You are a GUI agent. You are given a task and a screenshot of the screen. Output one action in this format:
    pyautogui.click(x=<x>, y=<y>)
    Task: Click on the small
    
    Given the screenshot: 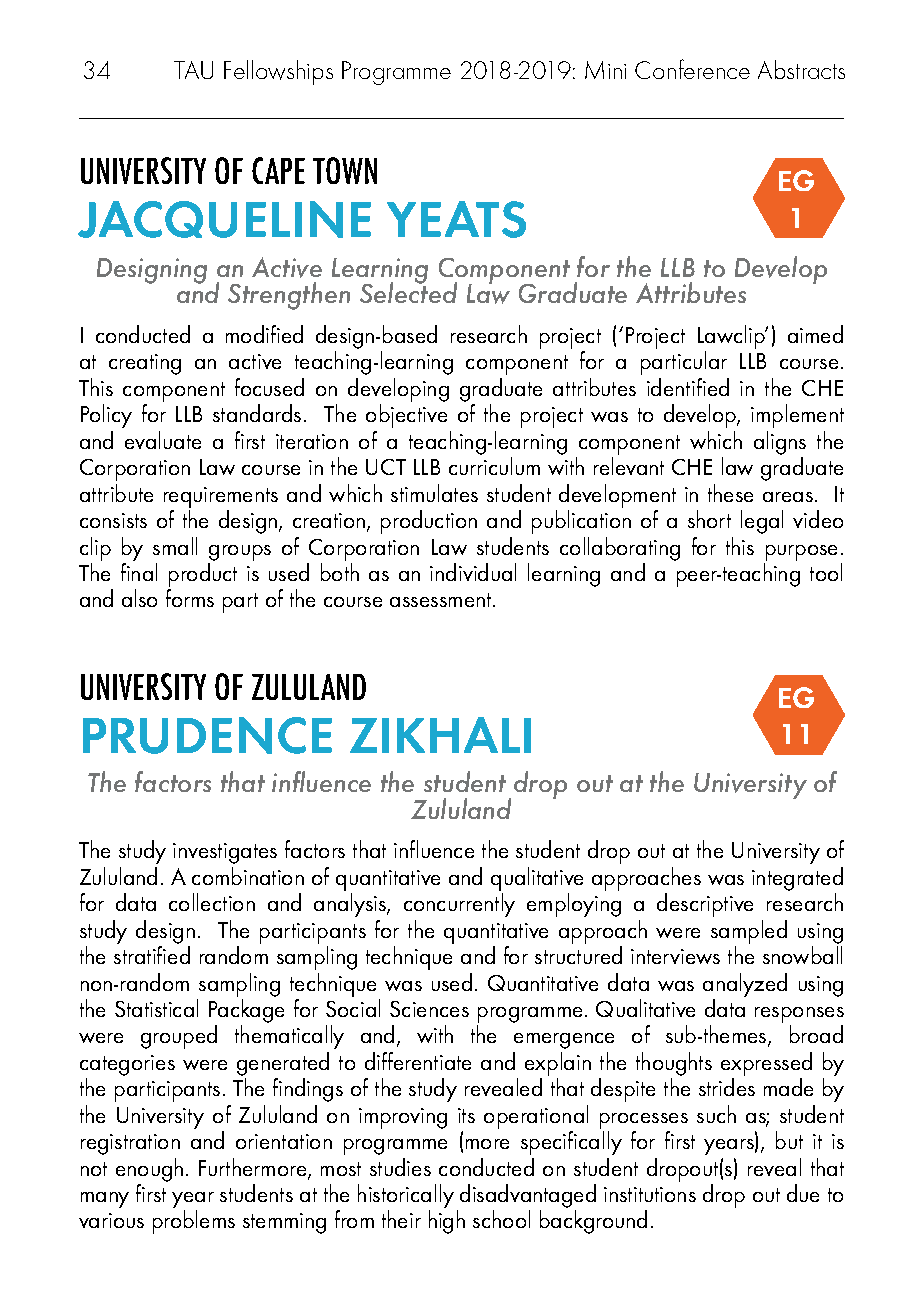 What is the action you would take?
    pyautogui.click(x=175, y=546)
